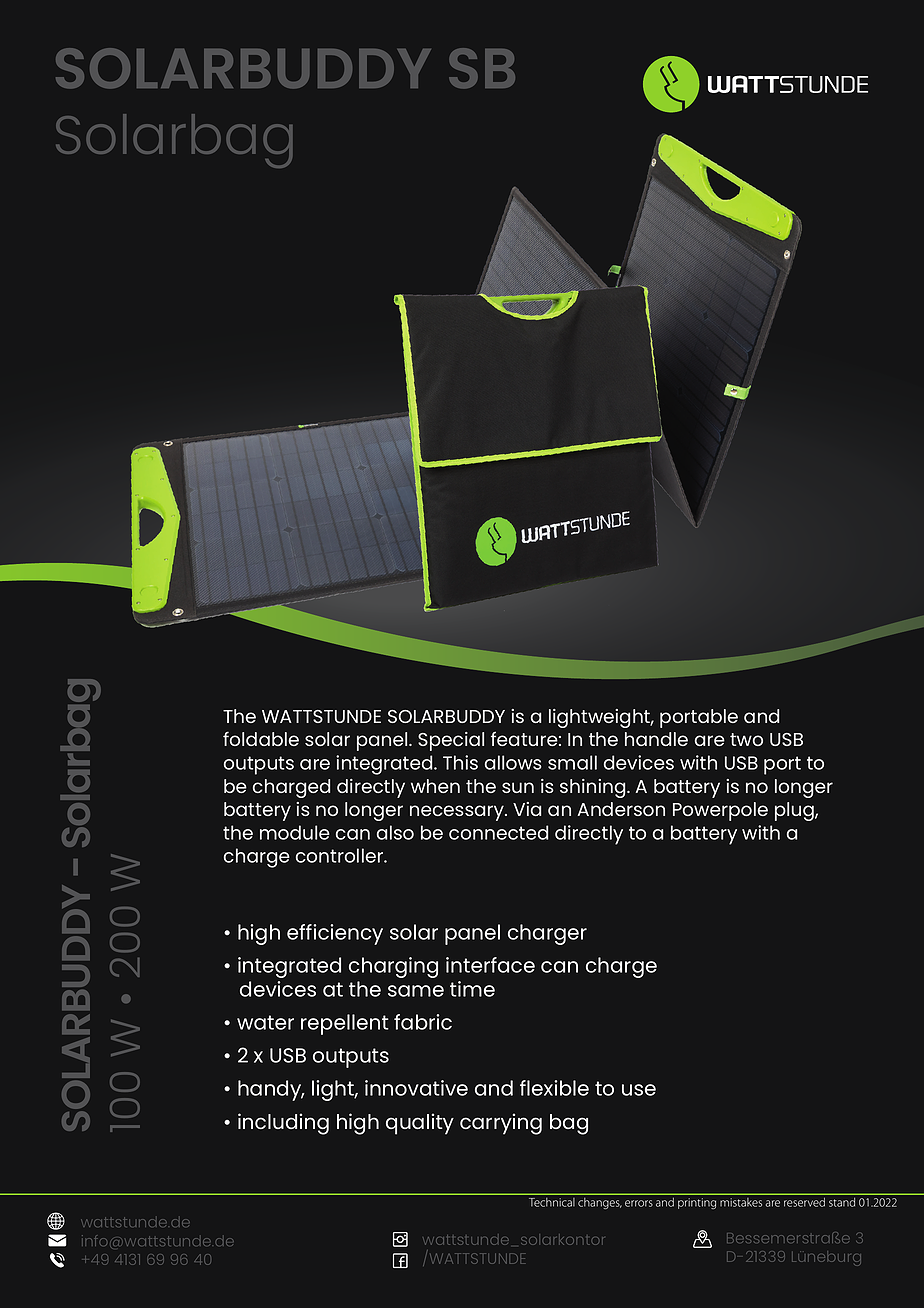 The width and height of the image is (924, 1308). Describe the element at coordinates (552, 1202) in the image. I see `Technical` at that location.
